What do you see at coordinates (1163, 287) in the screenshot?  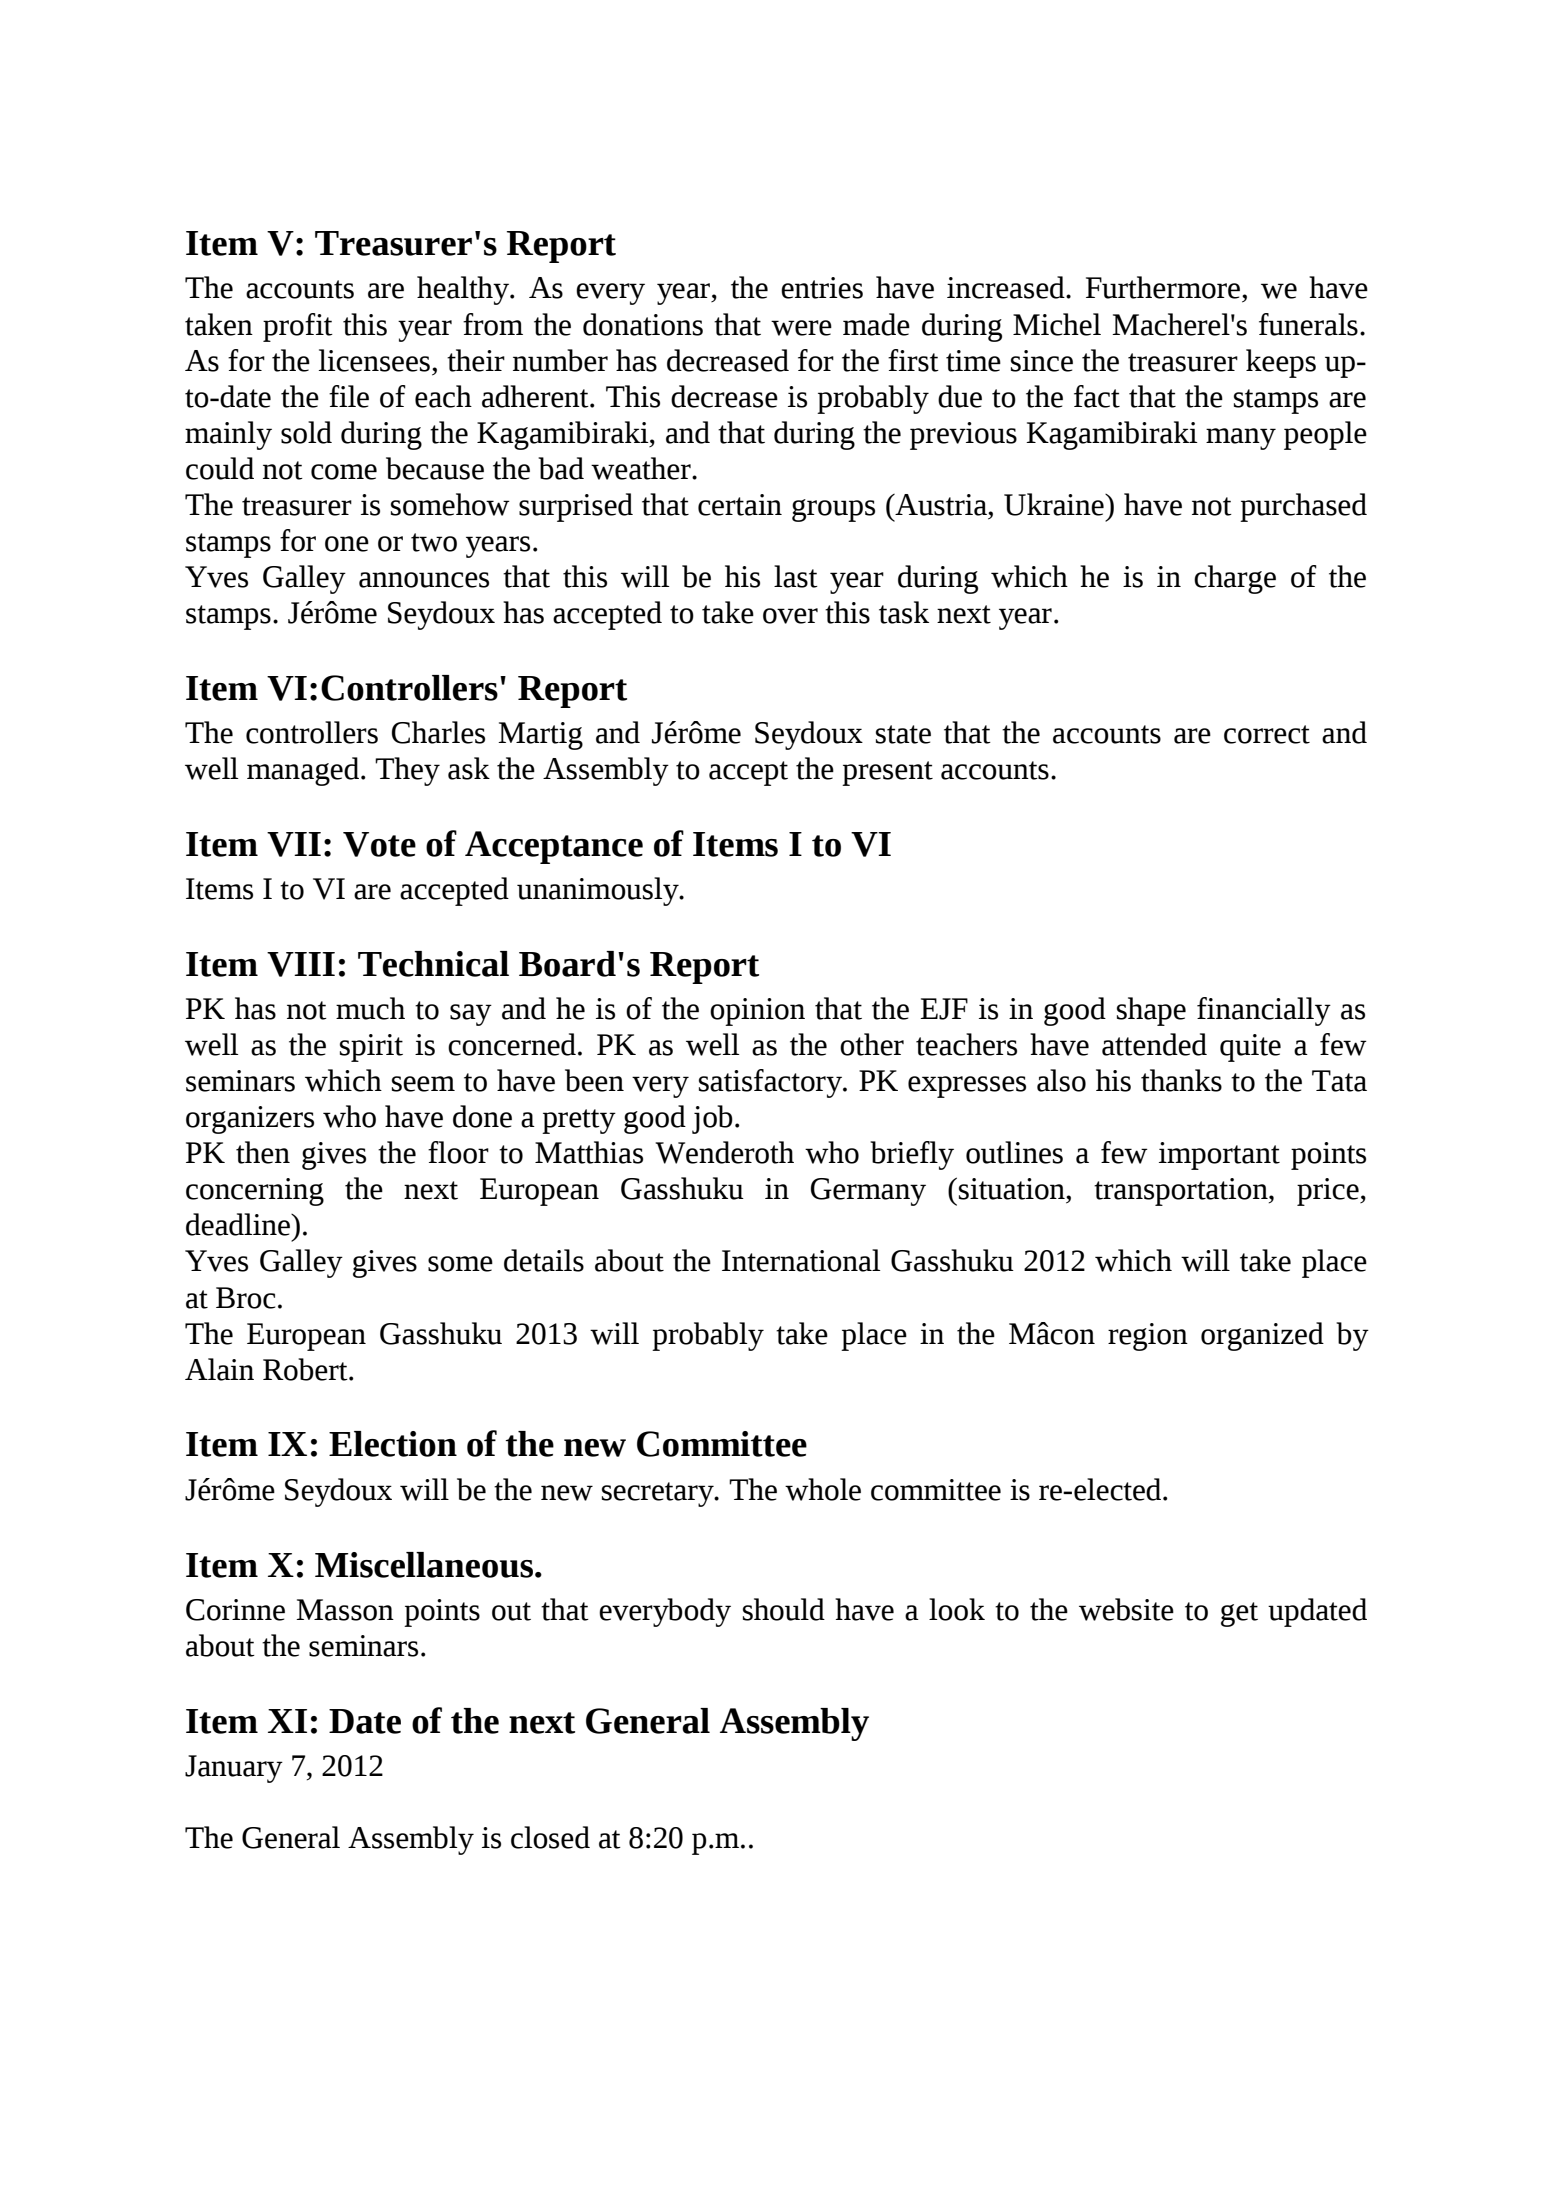 I see `Furthermore` at bounding box center [1163, 287].
